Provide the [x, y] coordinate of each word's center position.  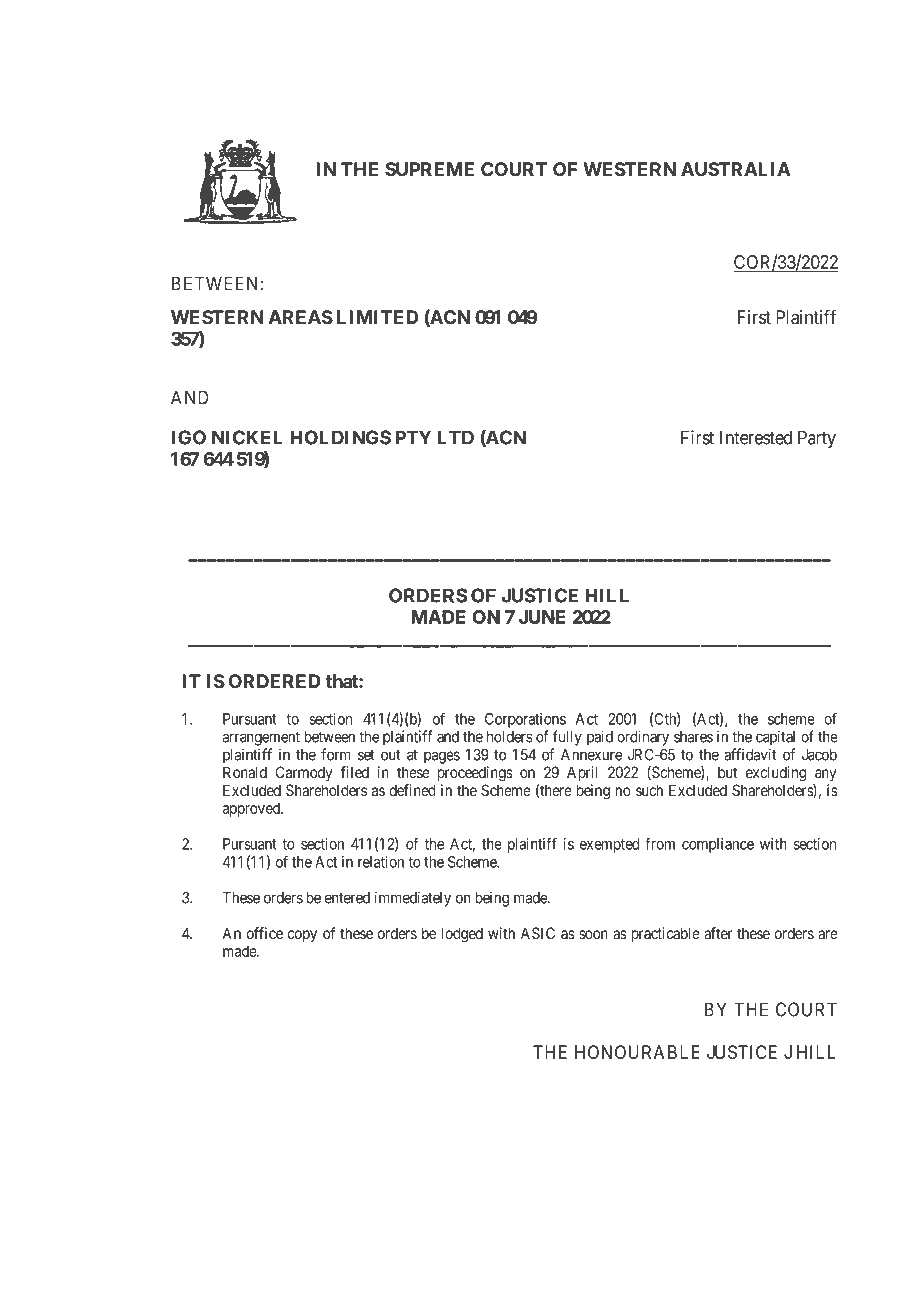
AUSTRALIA [736, 169]
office [265, 933]
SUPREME [429, 169]
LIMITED [377, 317]
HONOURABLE [637, 1052]
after [718, 933]
